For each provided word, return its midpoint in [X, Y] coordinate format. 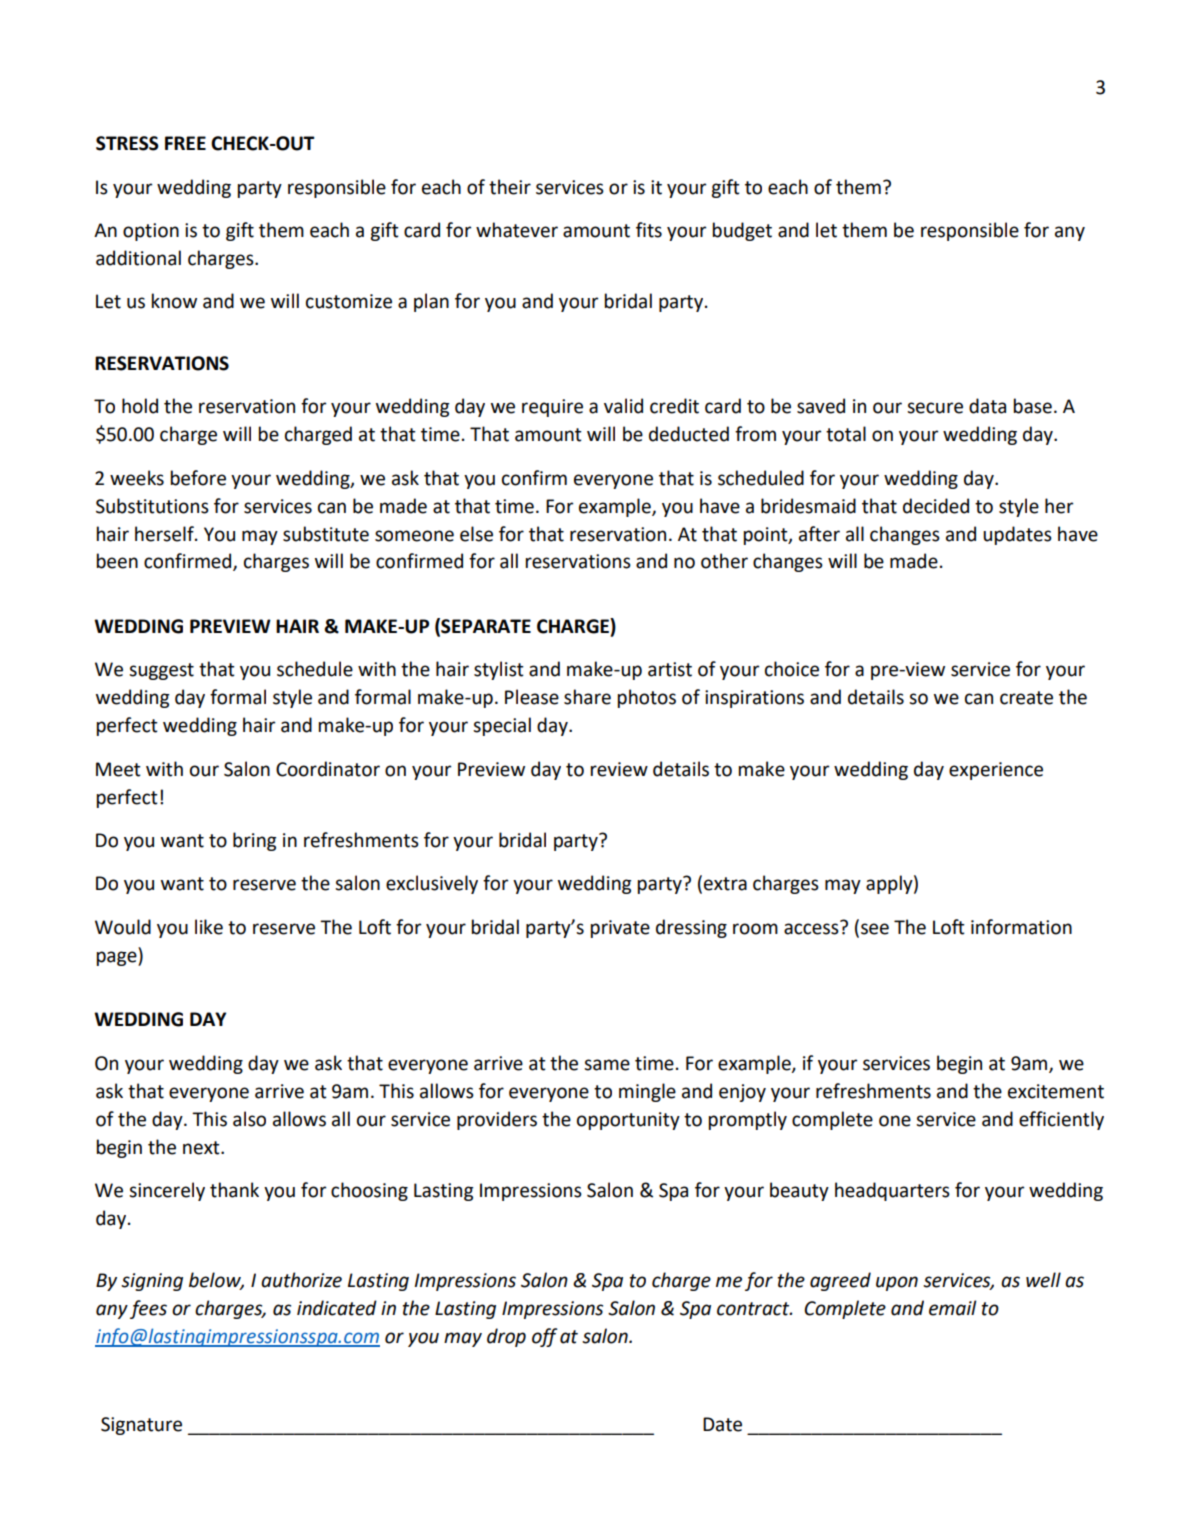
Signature [141, 1426]
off [545, 1337]
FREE [185, 143]
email [952, 1308]
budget [742, 231]
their [510, 187]
